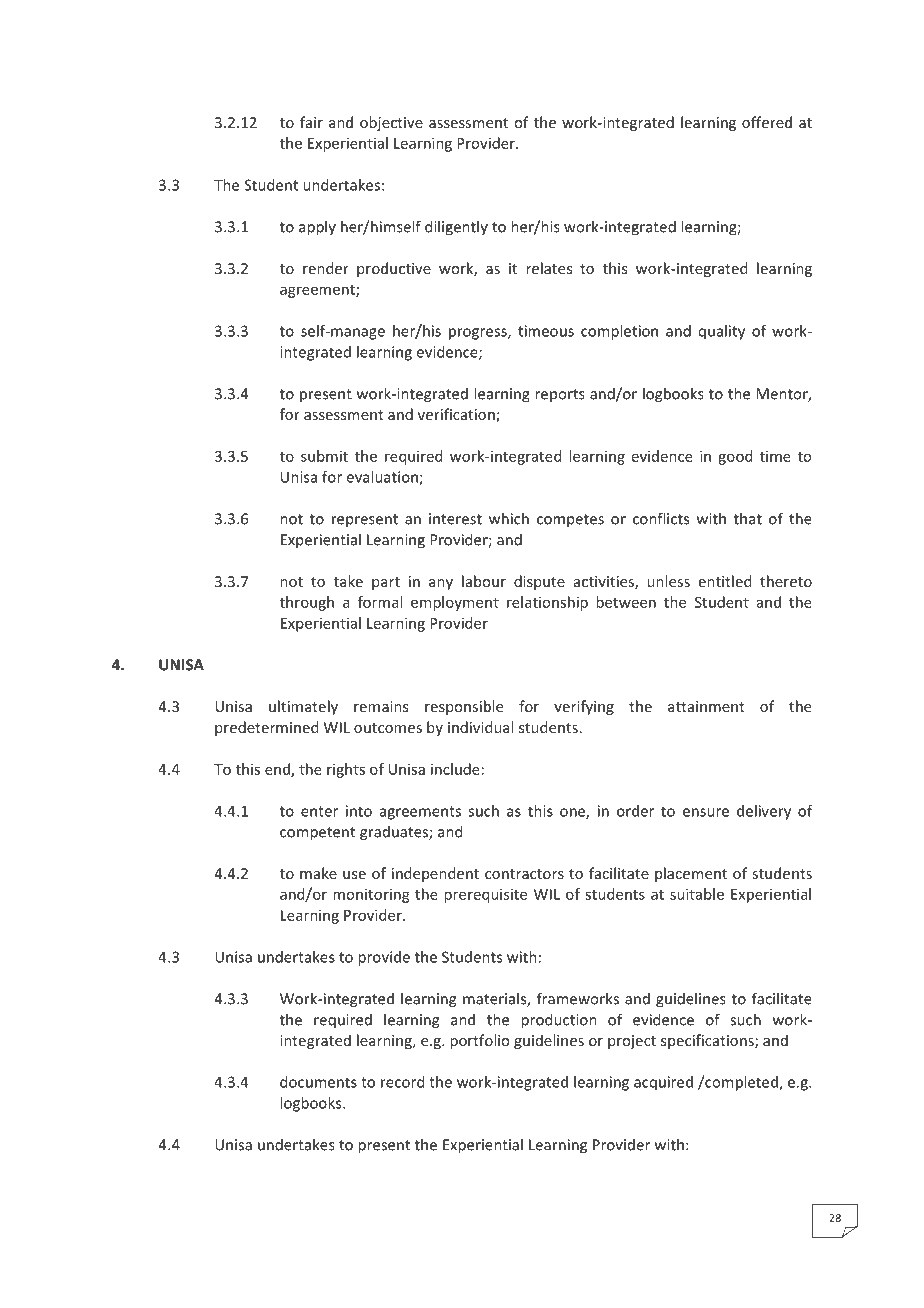 The image size is (924, 1308). Describe the element at coordinates (547, 603) in the screenshot. I see `relationship` at that location.
